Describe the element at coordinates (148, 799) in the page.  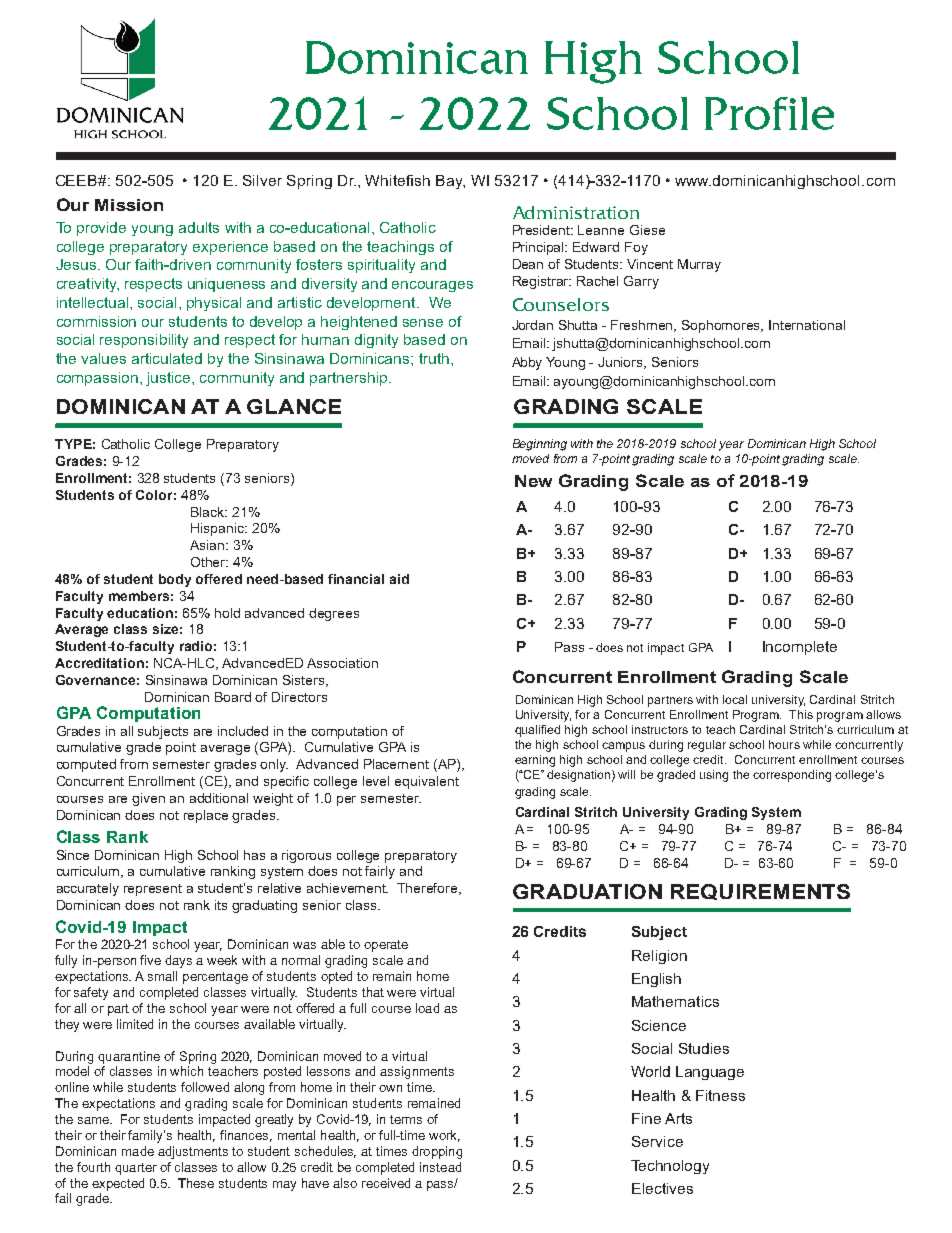
I see `given` at that location.
